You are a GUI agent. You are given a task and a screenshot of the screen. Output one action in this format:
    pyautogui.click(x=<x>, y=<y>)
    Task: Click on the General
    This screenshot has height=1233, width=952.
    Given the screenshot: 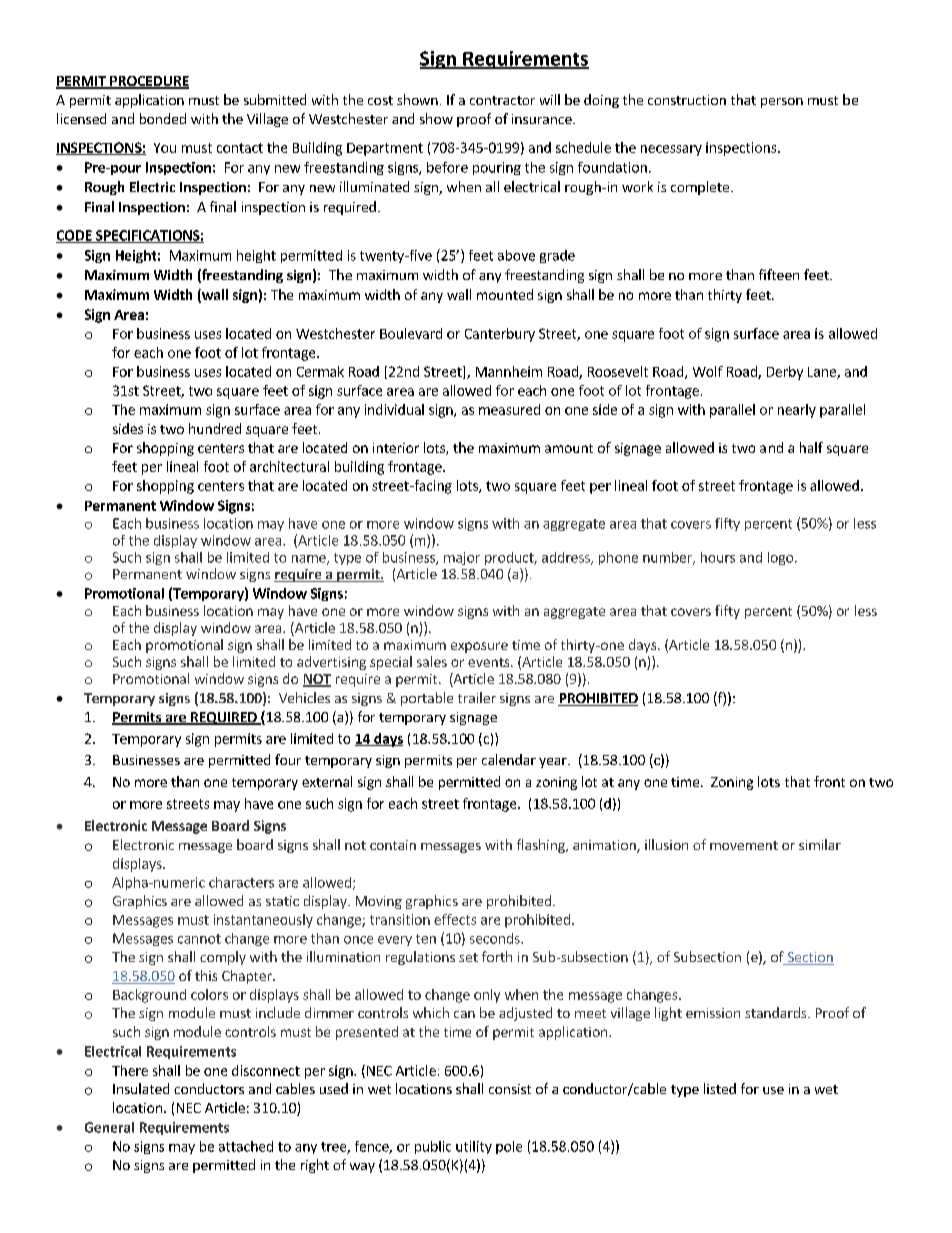 What is the action you would take?
    pyautogui.click(x=109, y=1127)
